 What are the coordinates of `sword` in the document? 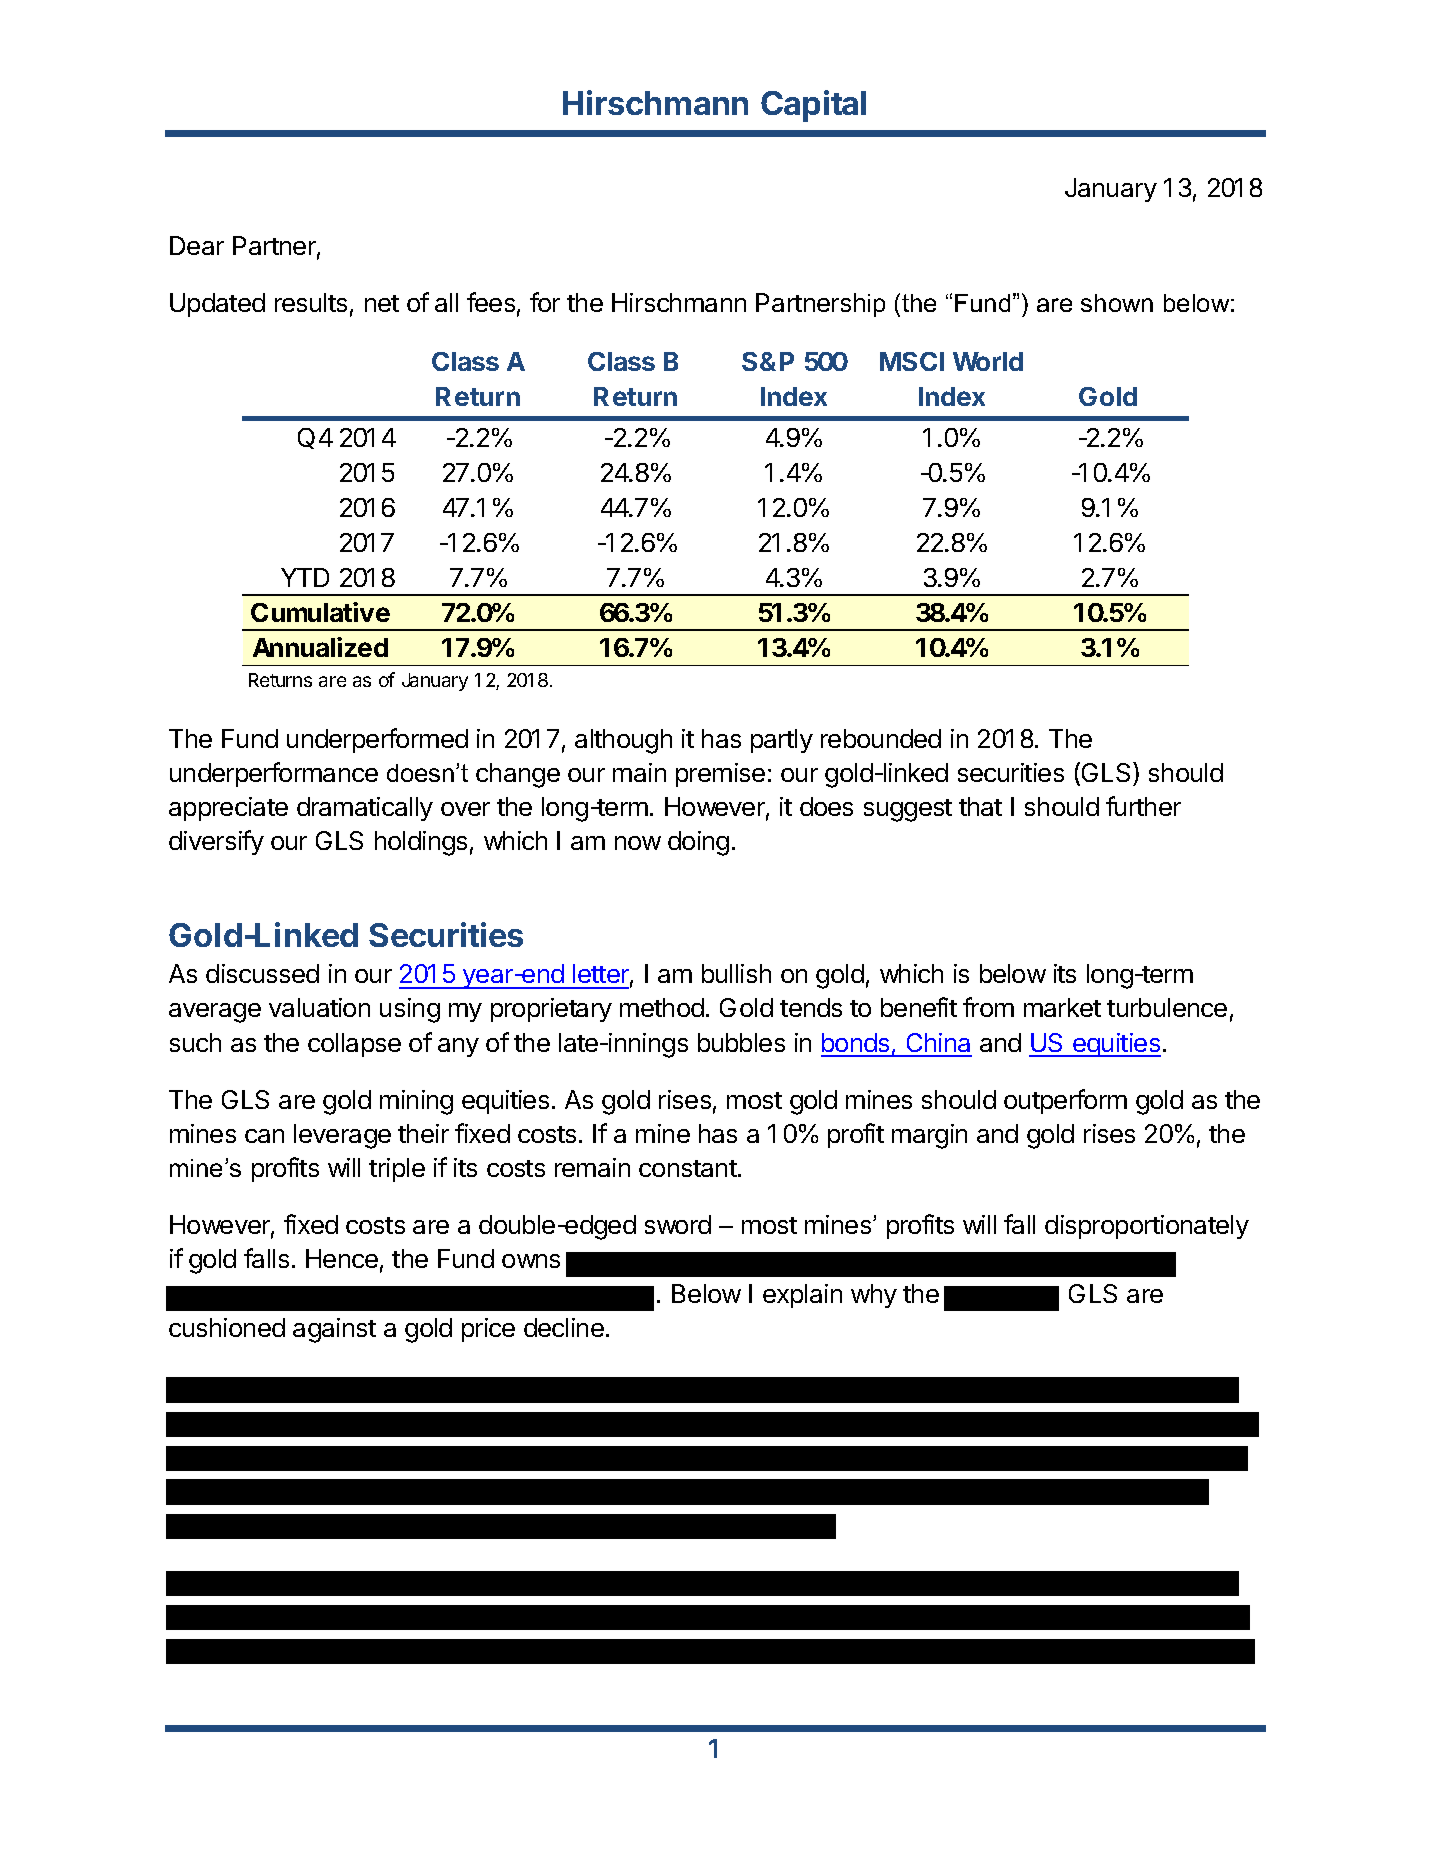 It's located at (678, 1224).
